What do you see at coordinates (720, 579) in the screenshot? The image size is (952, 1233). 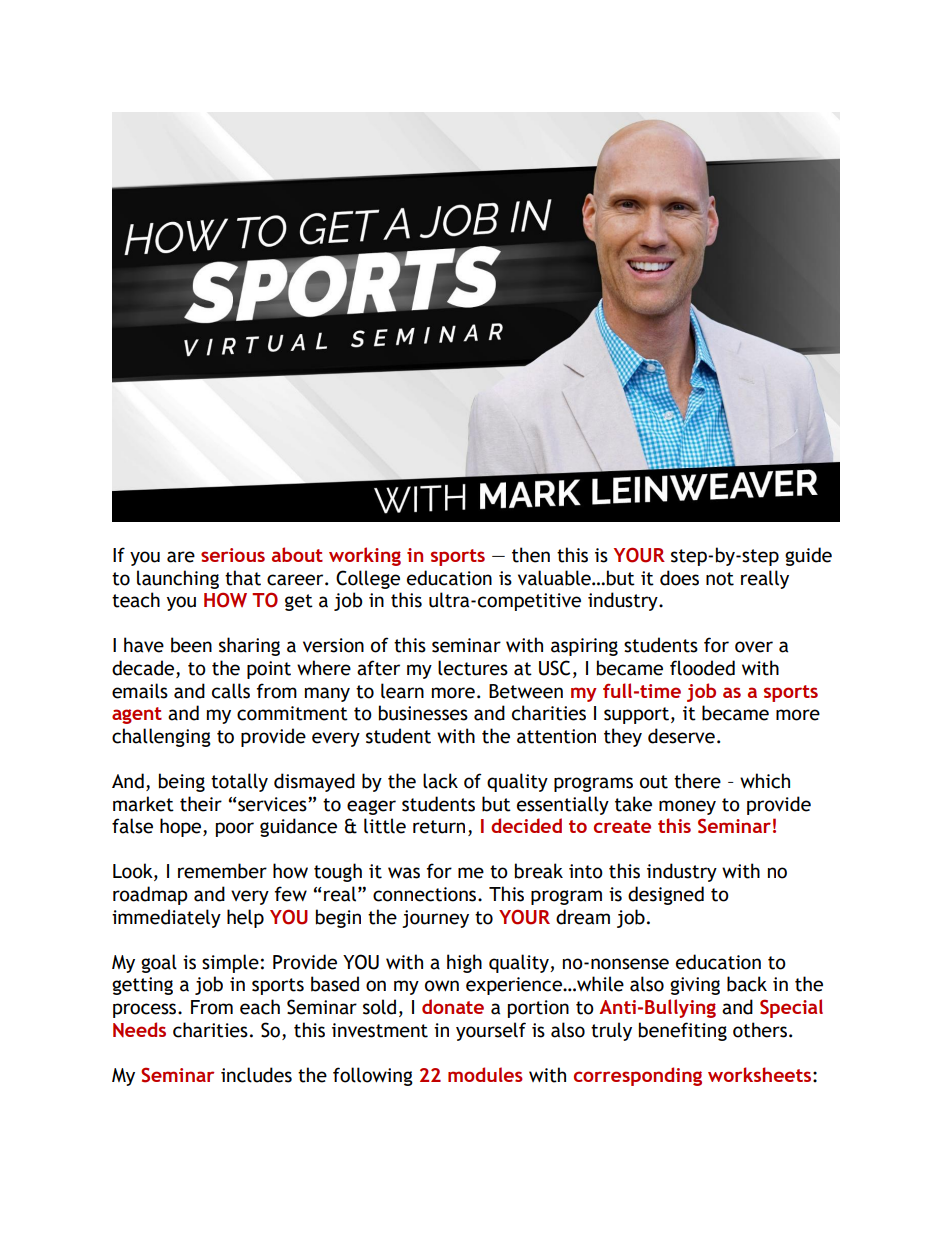 I see `not` at bounding box center [720, 579].
